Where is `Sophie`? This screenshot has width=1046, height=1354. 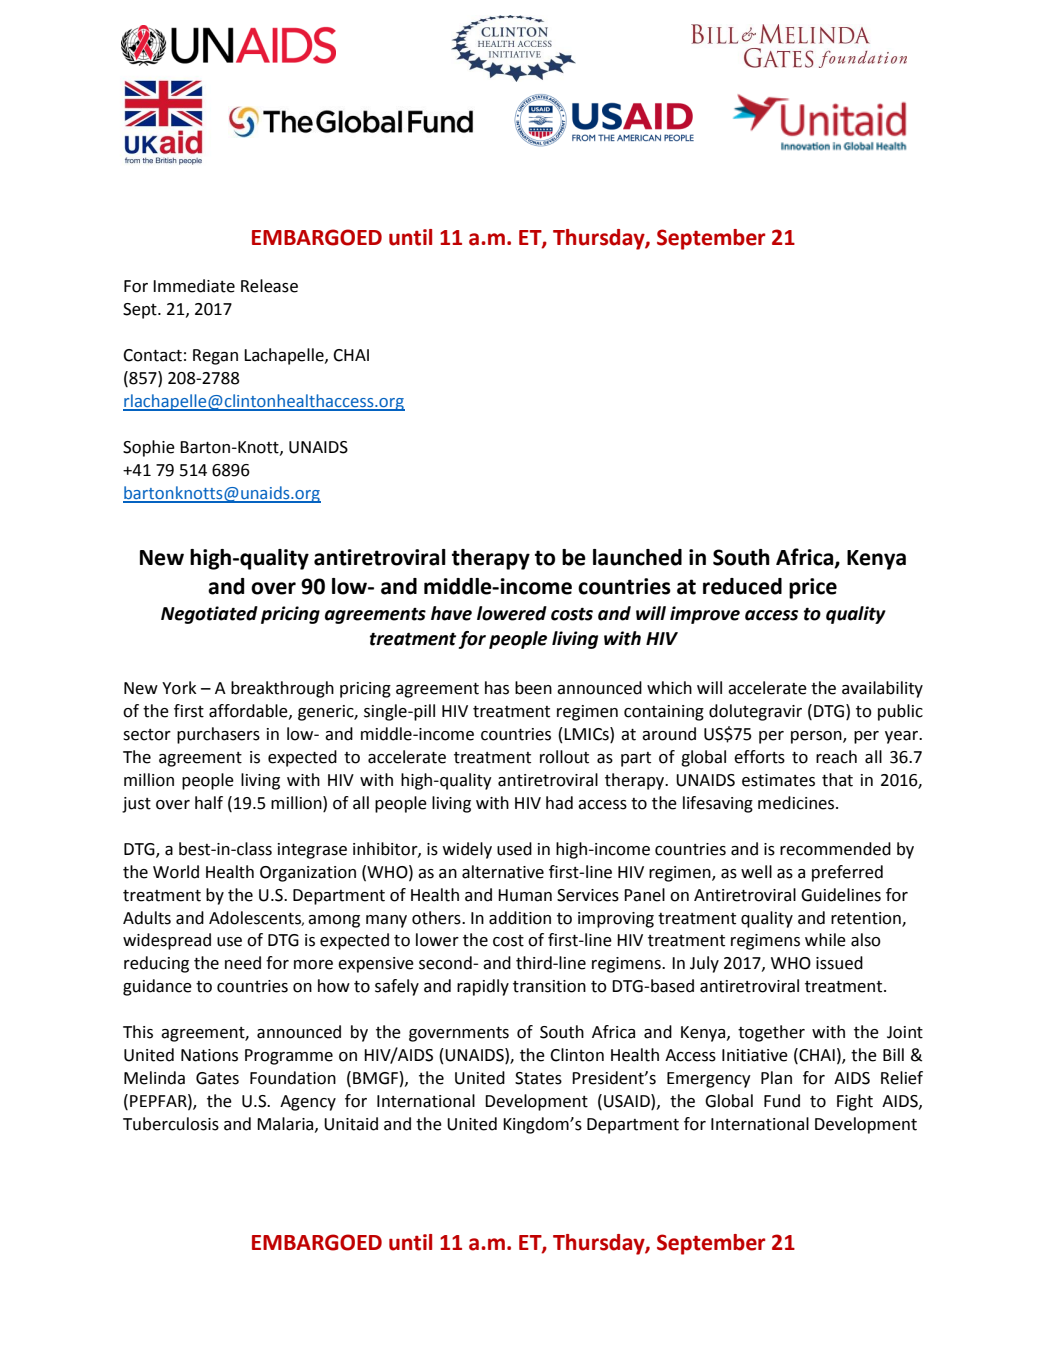
Sophie is located at coordinates (149, 448).
